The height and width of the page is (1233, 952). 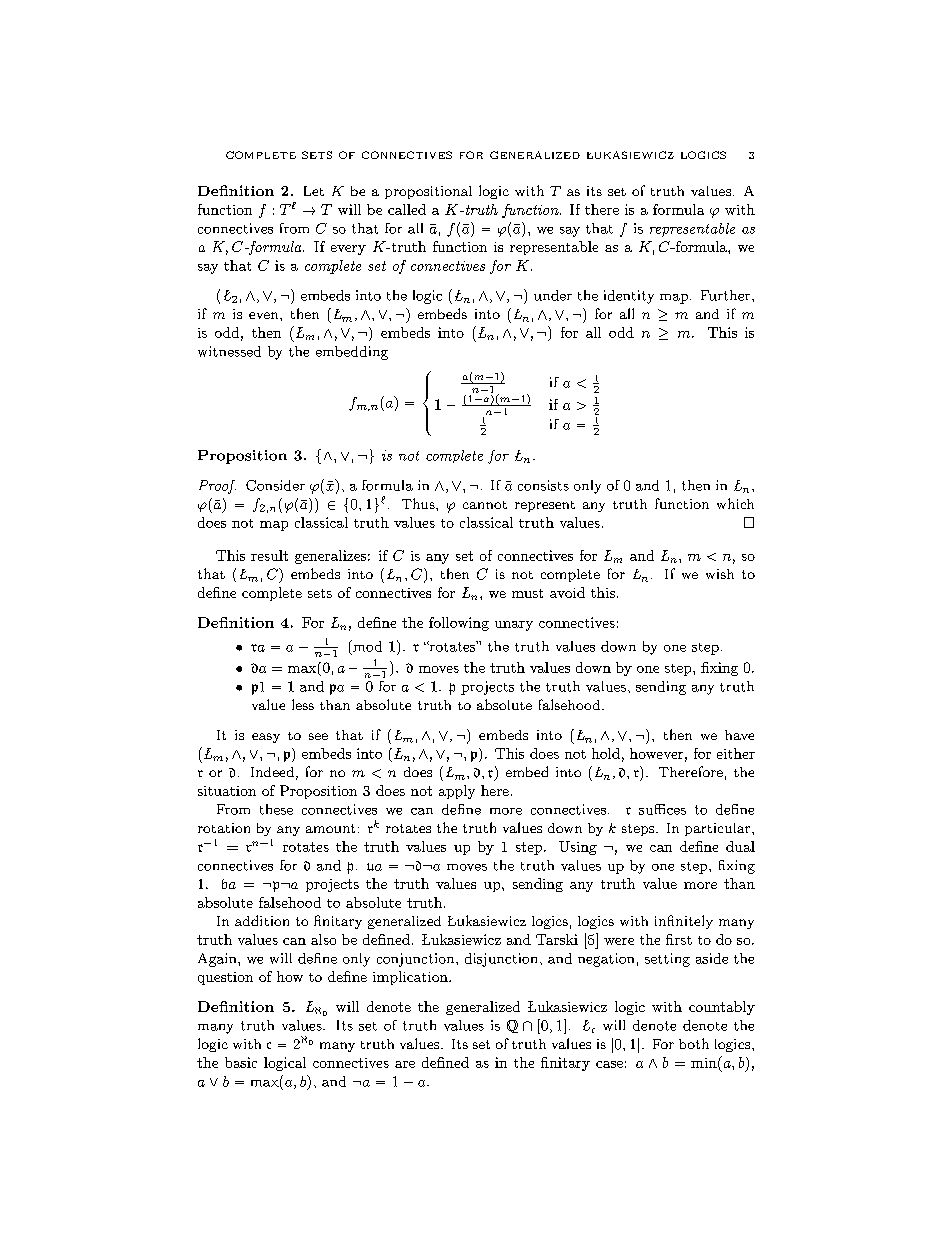 What do you see at coordinates (725, 295) in the page?
I see `Further` at bounding box center [725, 295].
